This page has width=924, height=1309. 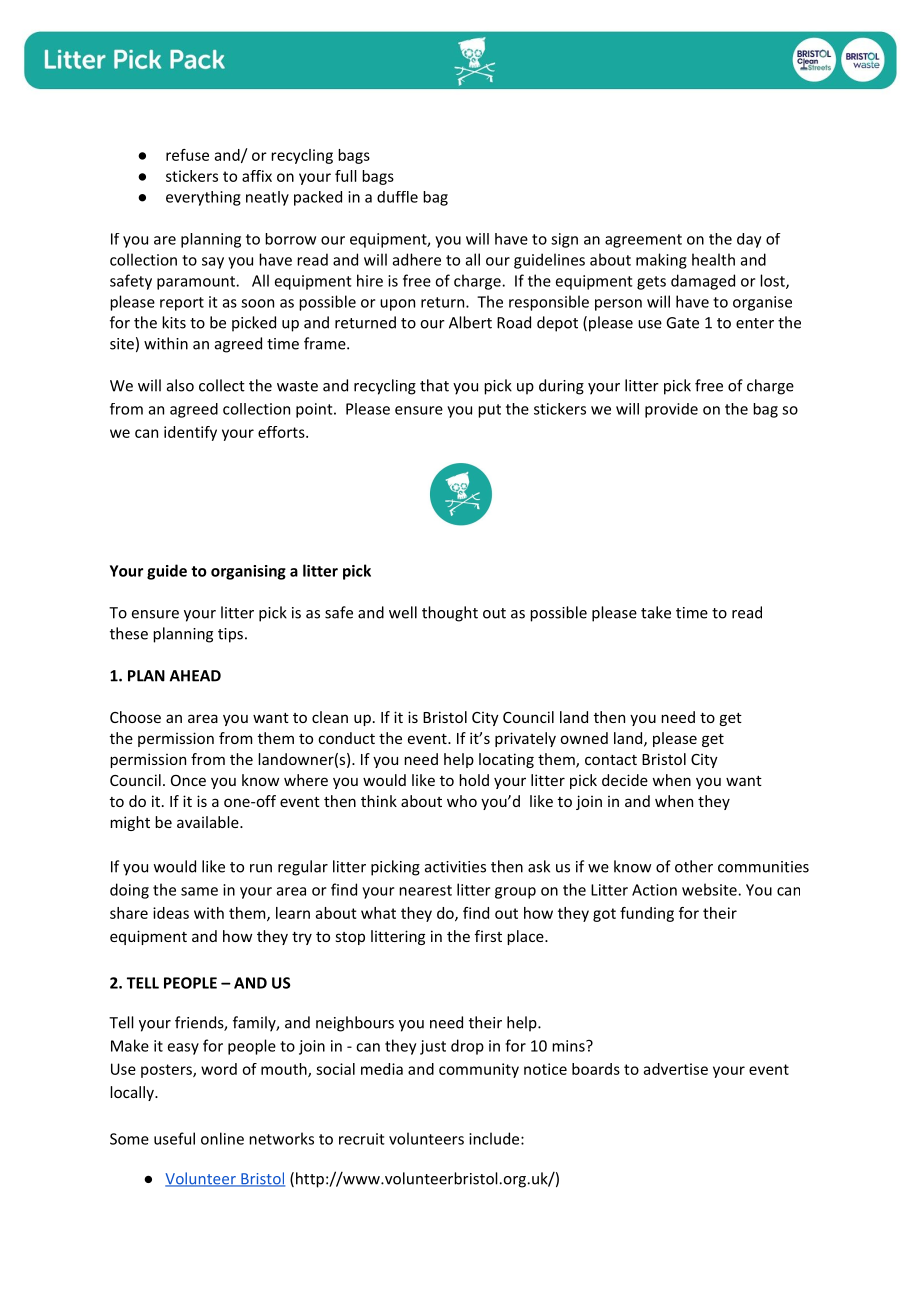 What do you see at coordinates (749, 240) in the page?
I see `day` at bounding box center [749, 240].
